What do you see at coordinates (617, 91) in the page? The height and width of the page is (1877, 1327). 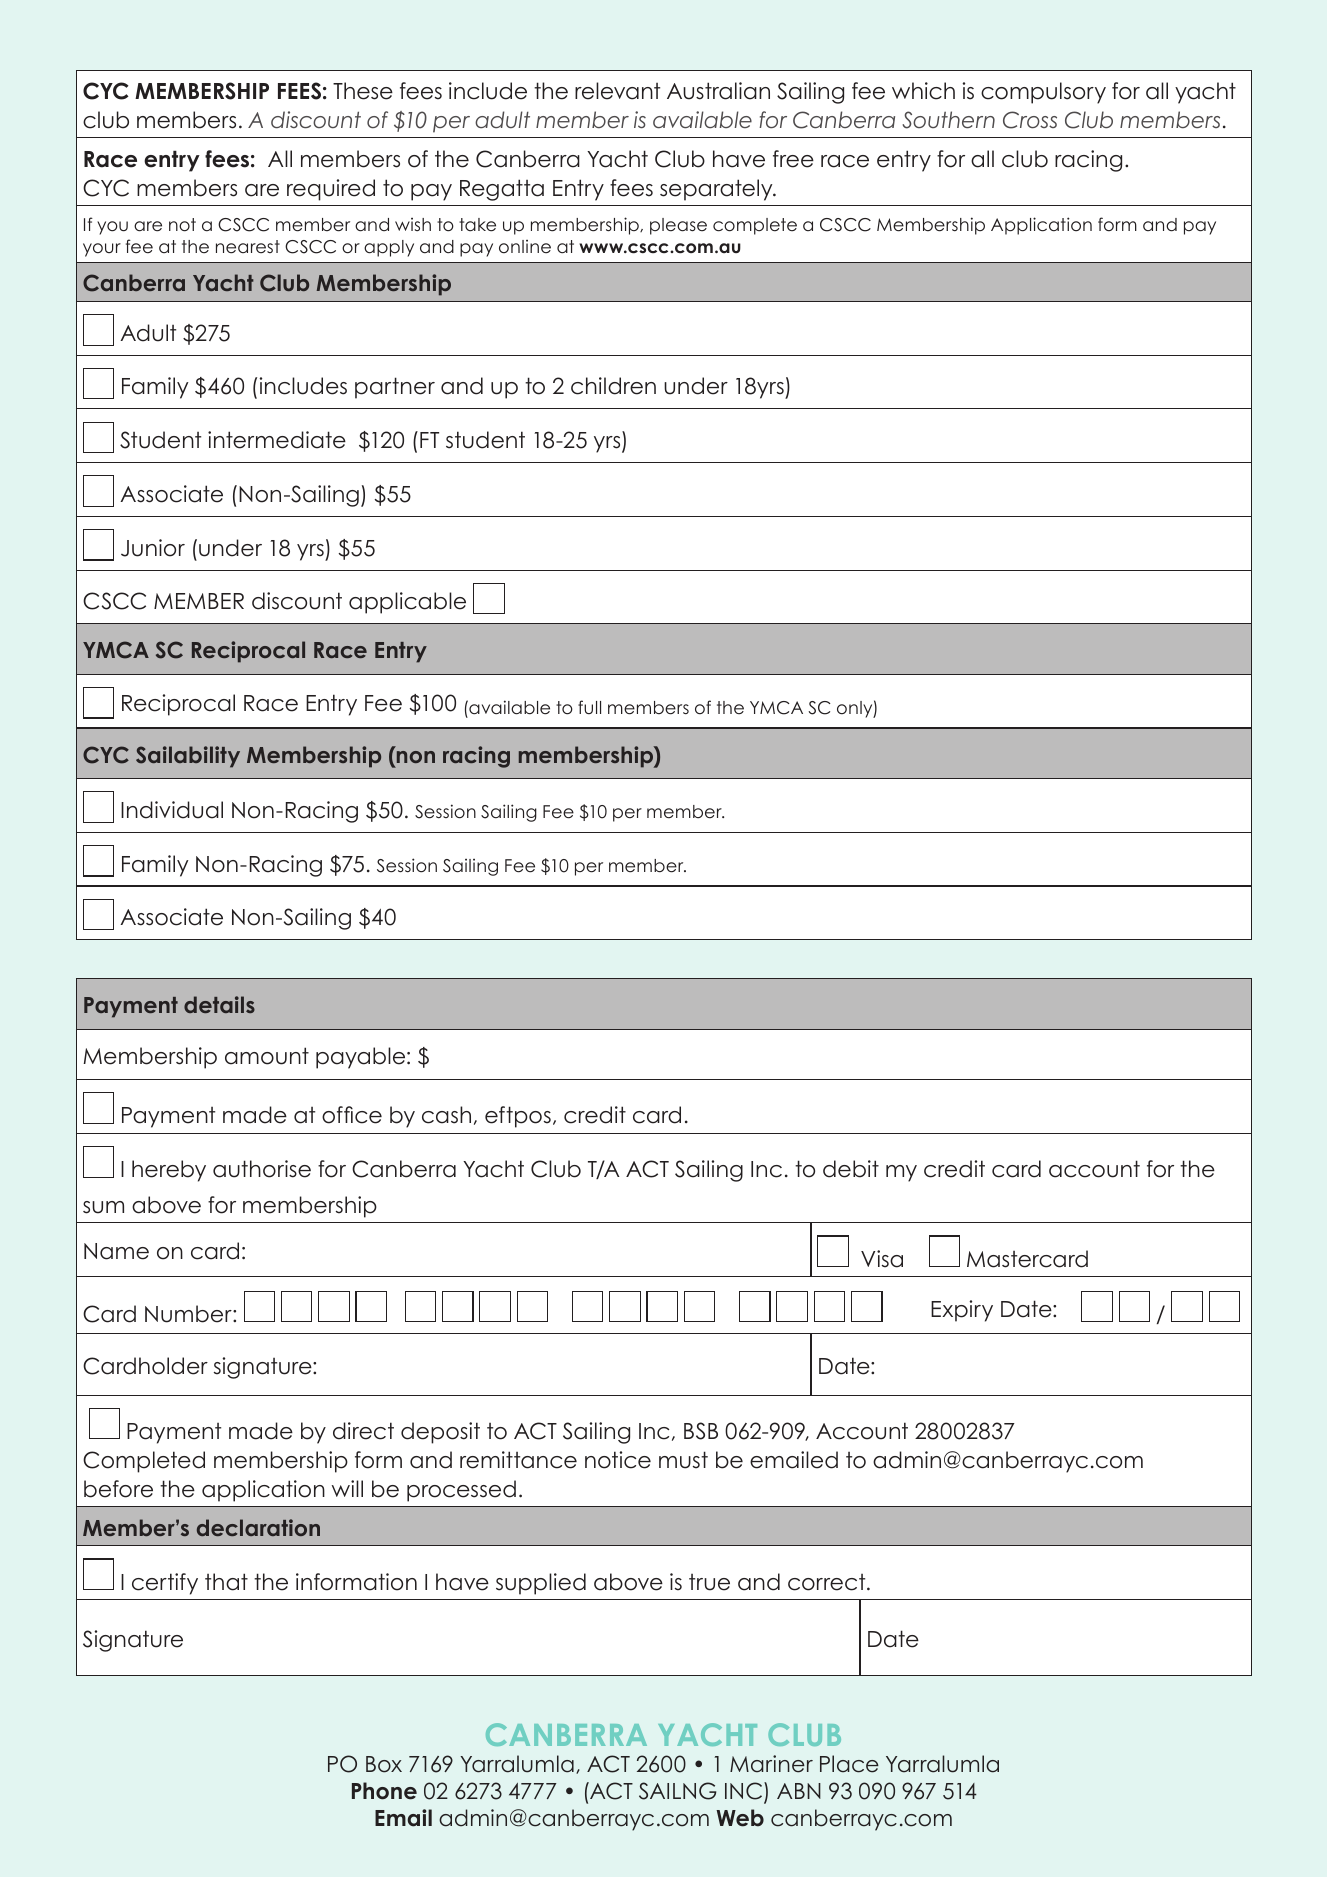 I see `relevant` at bounding box center [617, 91].
